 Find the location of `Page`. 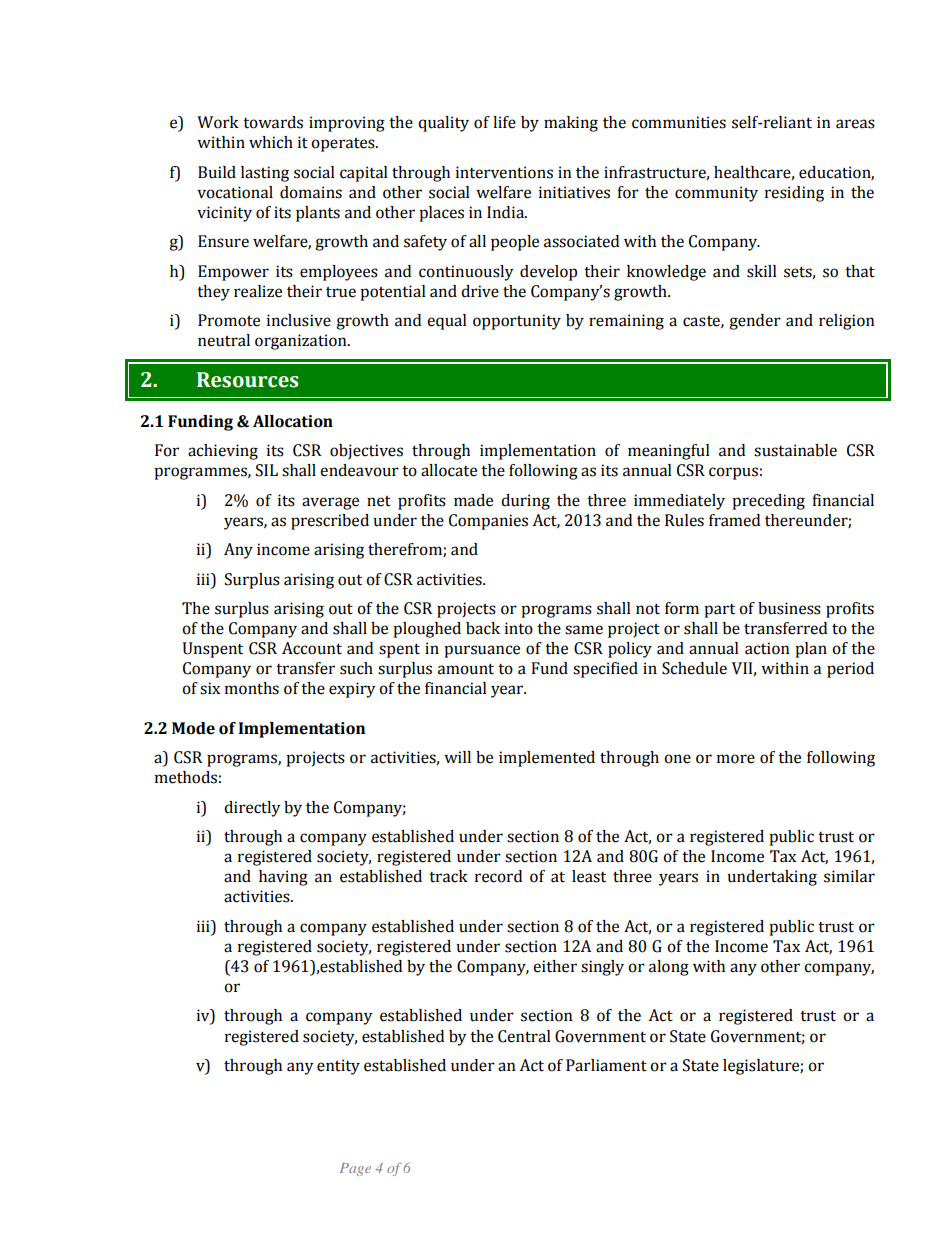

Page is located at coordinates (355, 1169).
